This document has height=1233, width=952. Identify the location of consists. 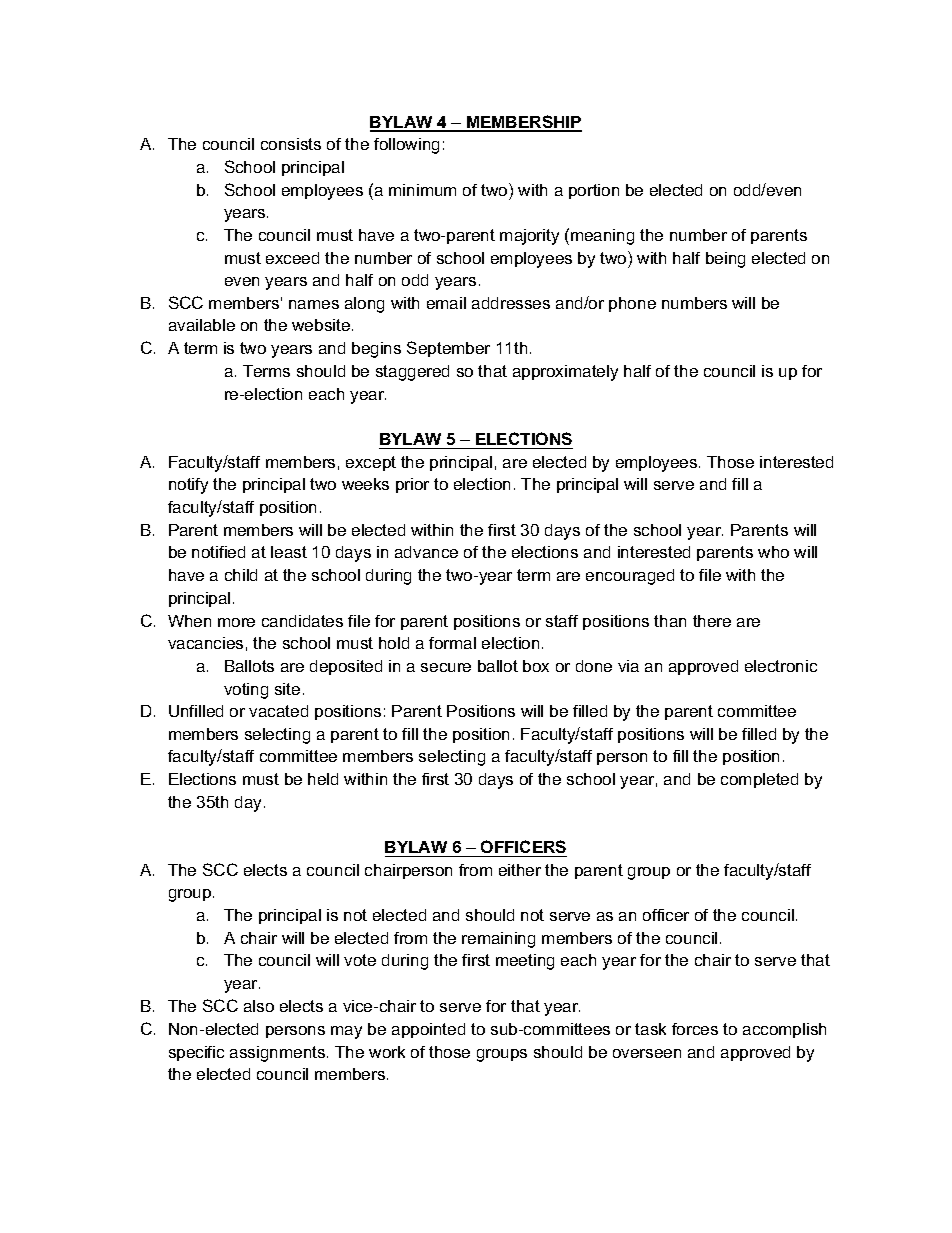
(291, 144).
